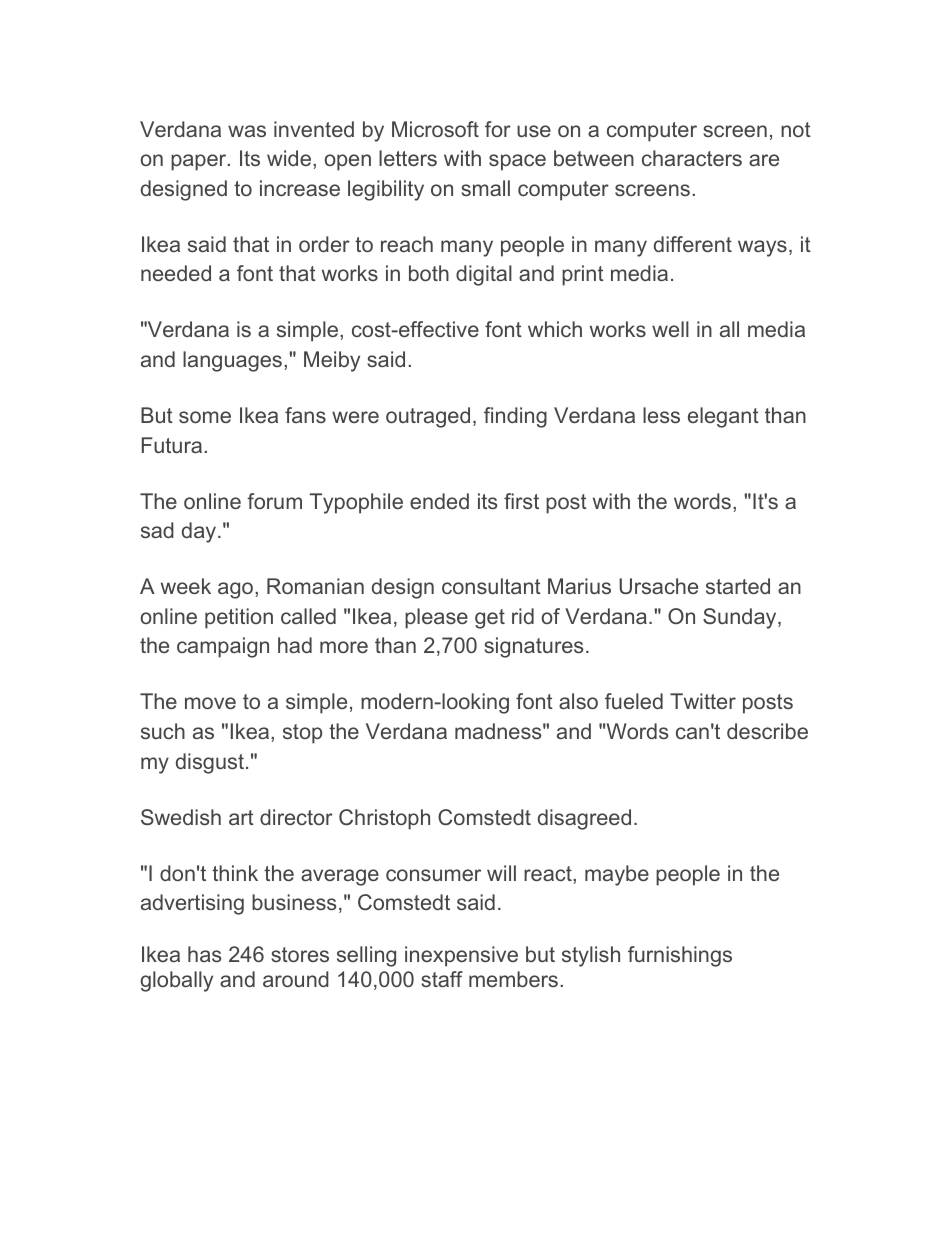  I want to click on has, so click(205, 954).
